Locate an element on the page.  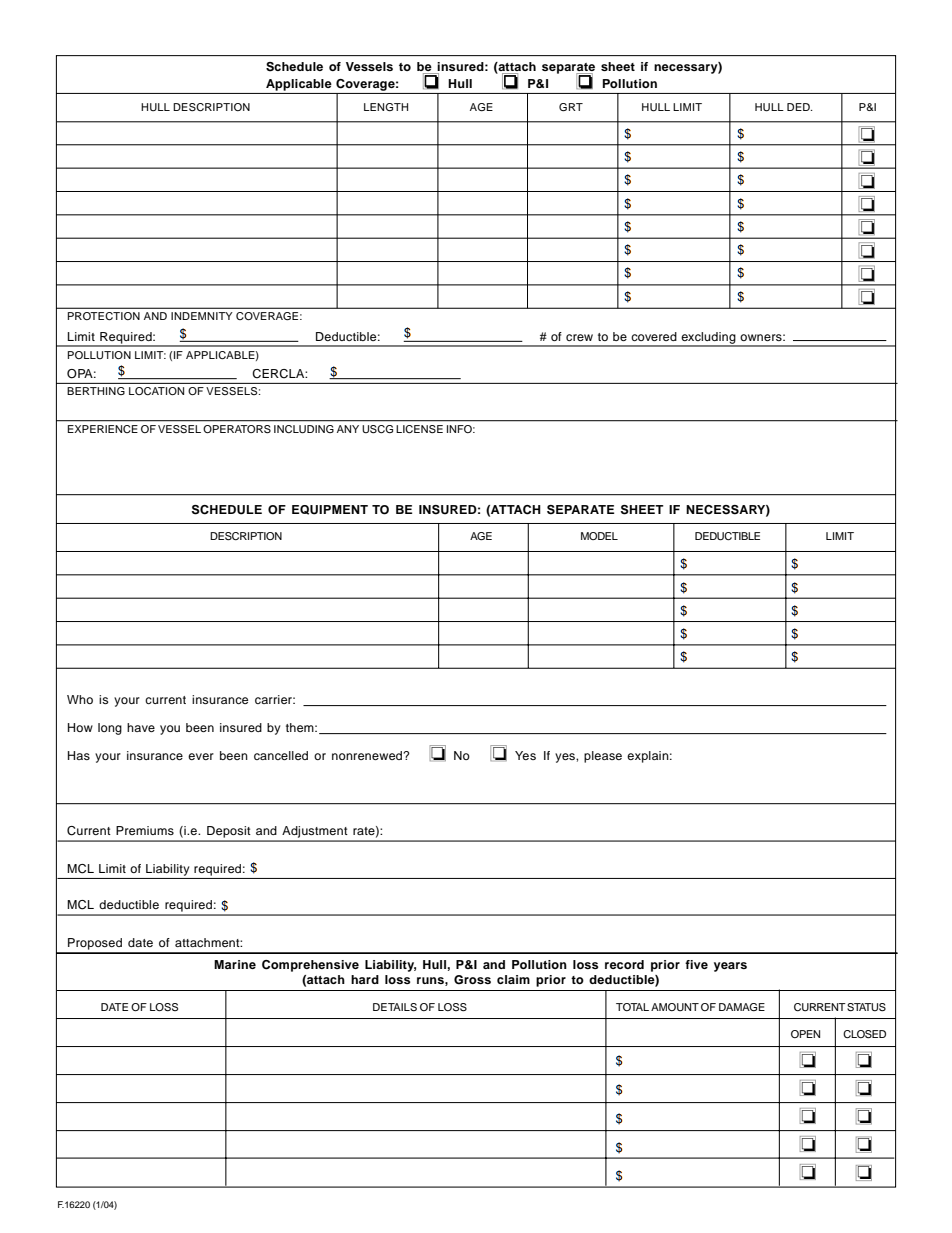
excluding is located at coordinates (708, 339).
